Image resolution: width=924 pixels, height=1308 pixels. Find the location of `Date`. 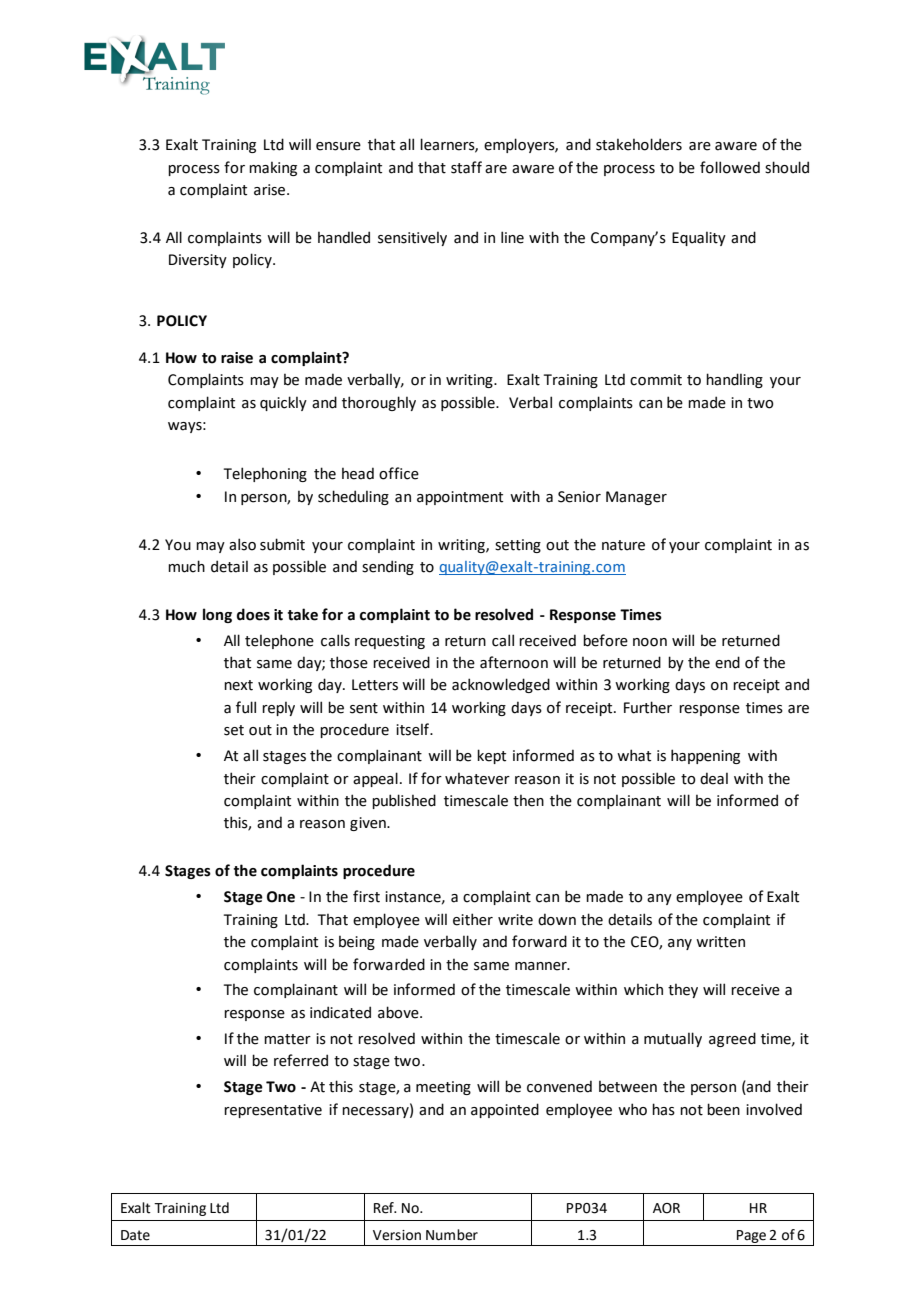

Date is located at coordinates (135, 1235).
